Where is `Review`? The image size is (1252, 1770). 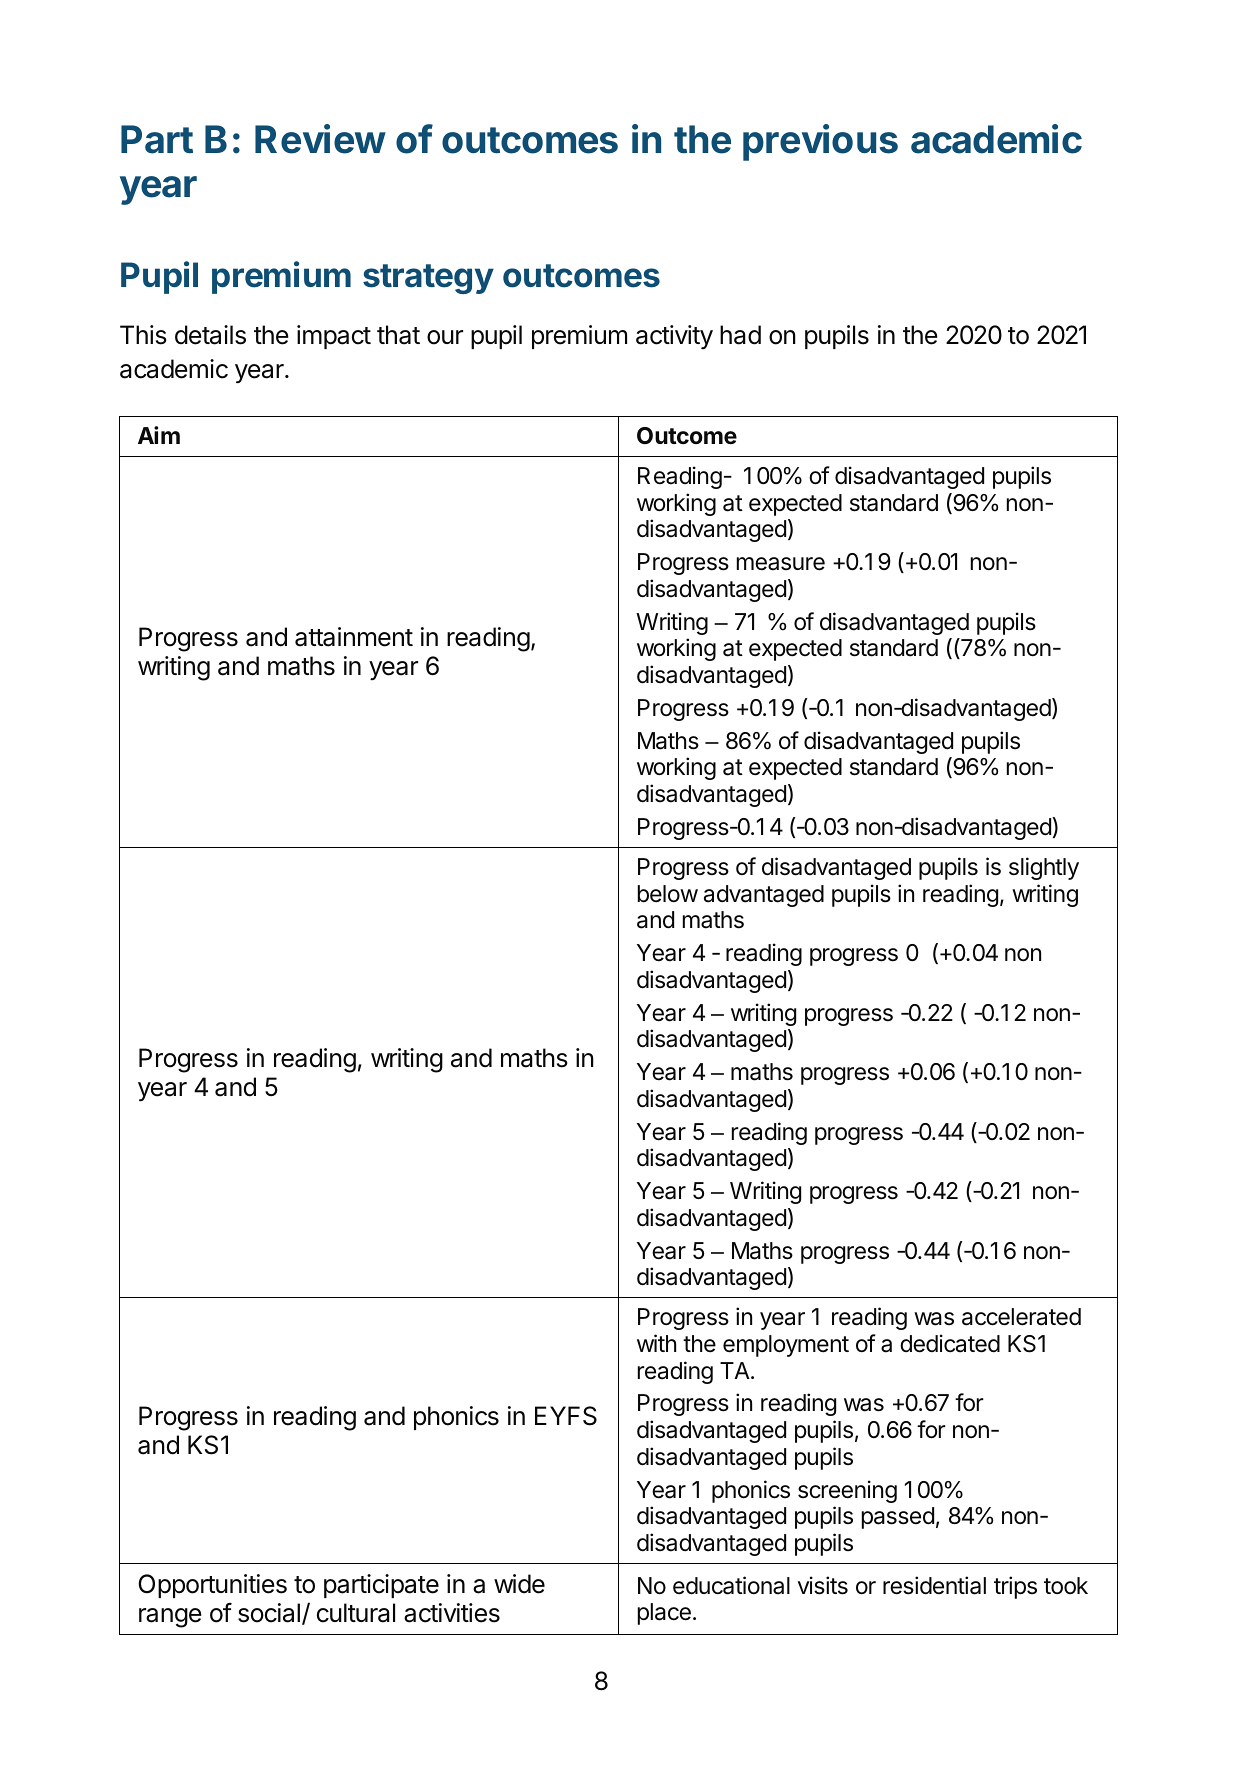
Review is located at coordinates (320, 139).
